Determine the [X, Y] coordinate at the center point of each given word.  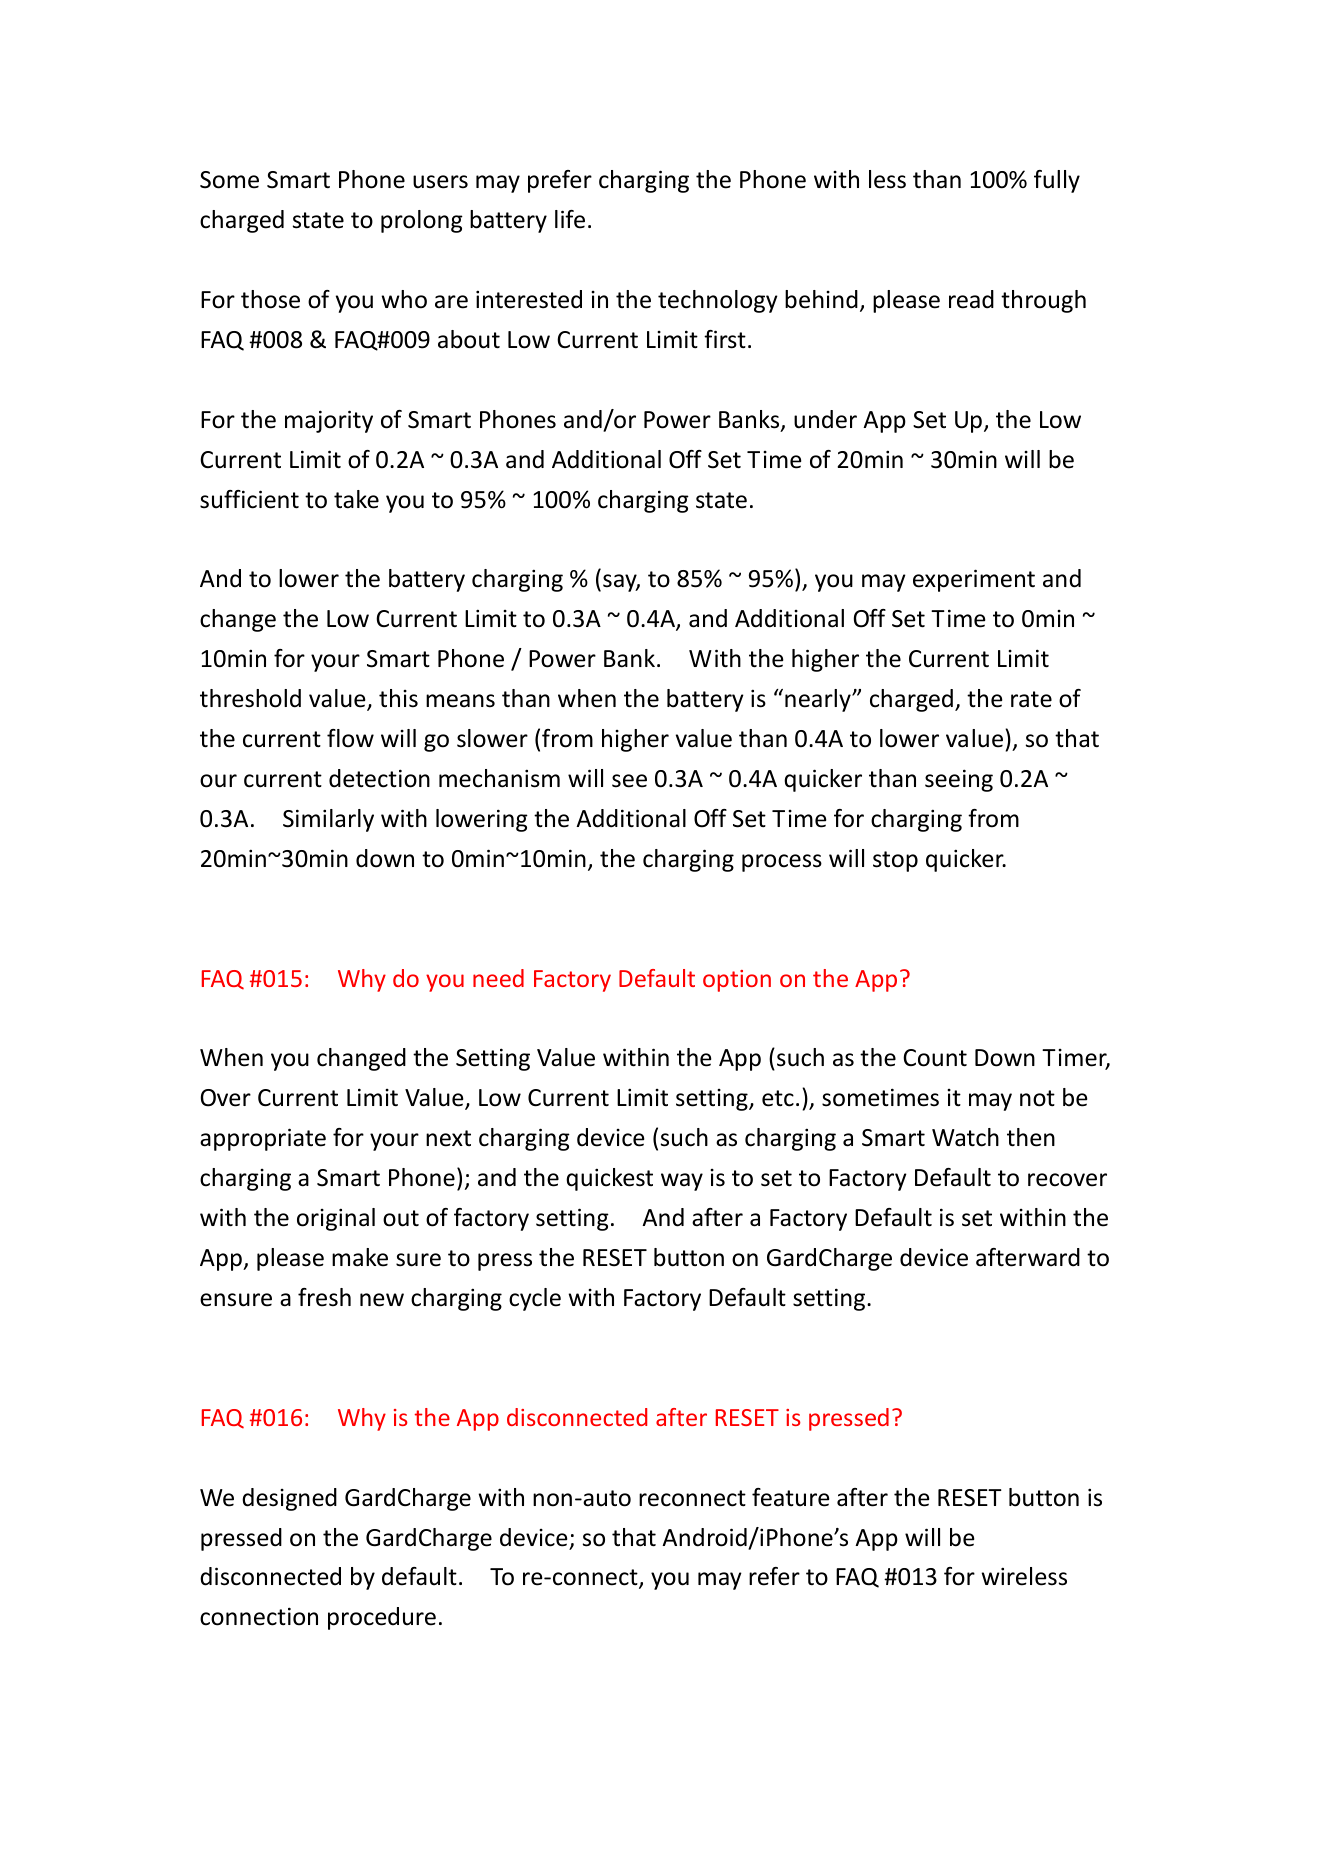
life [570, 219]
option [737, 981]
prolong [422, 221]
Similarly [328, 820]
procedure [382, 1618]
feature [790, 1497]
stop [895, 861]
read [971, 299]
